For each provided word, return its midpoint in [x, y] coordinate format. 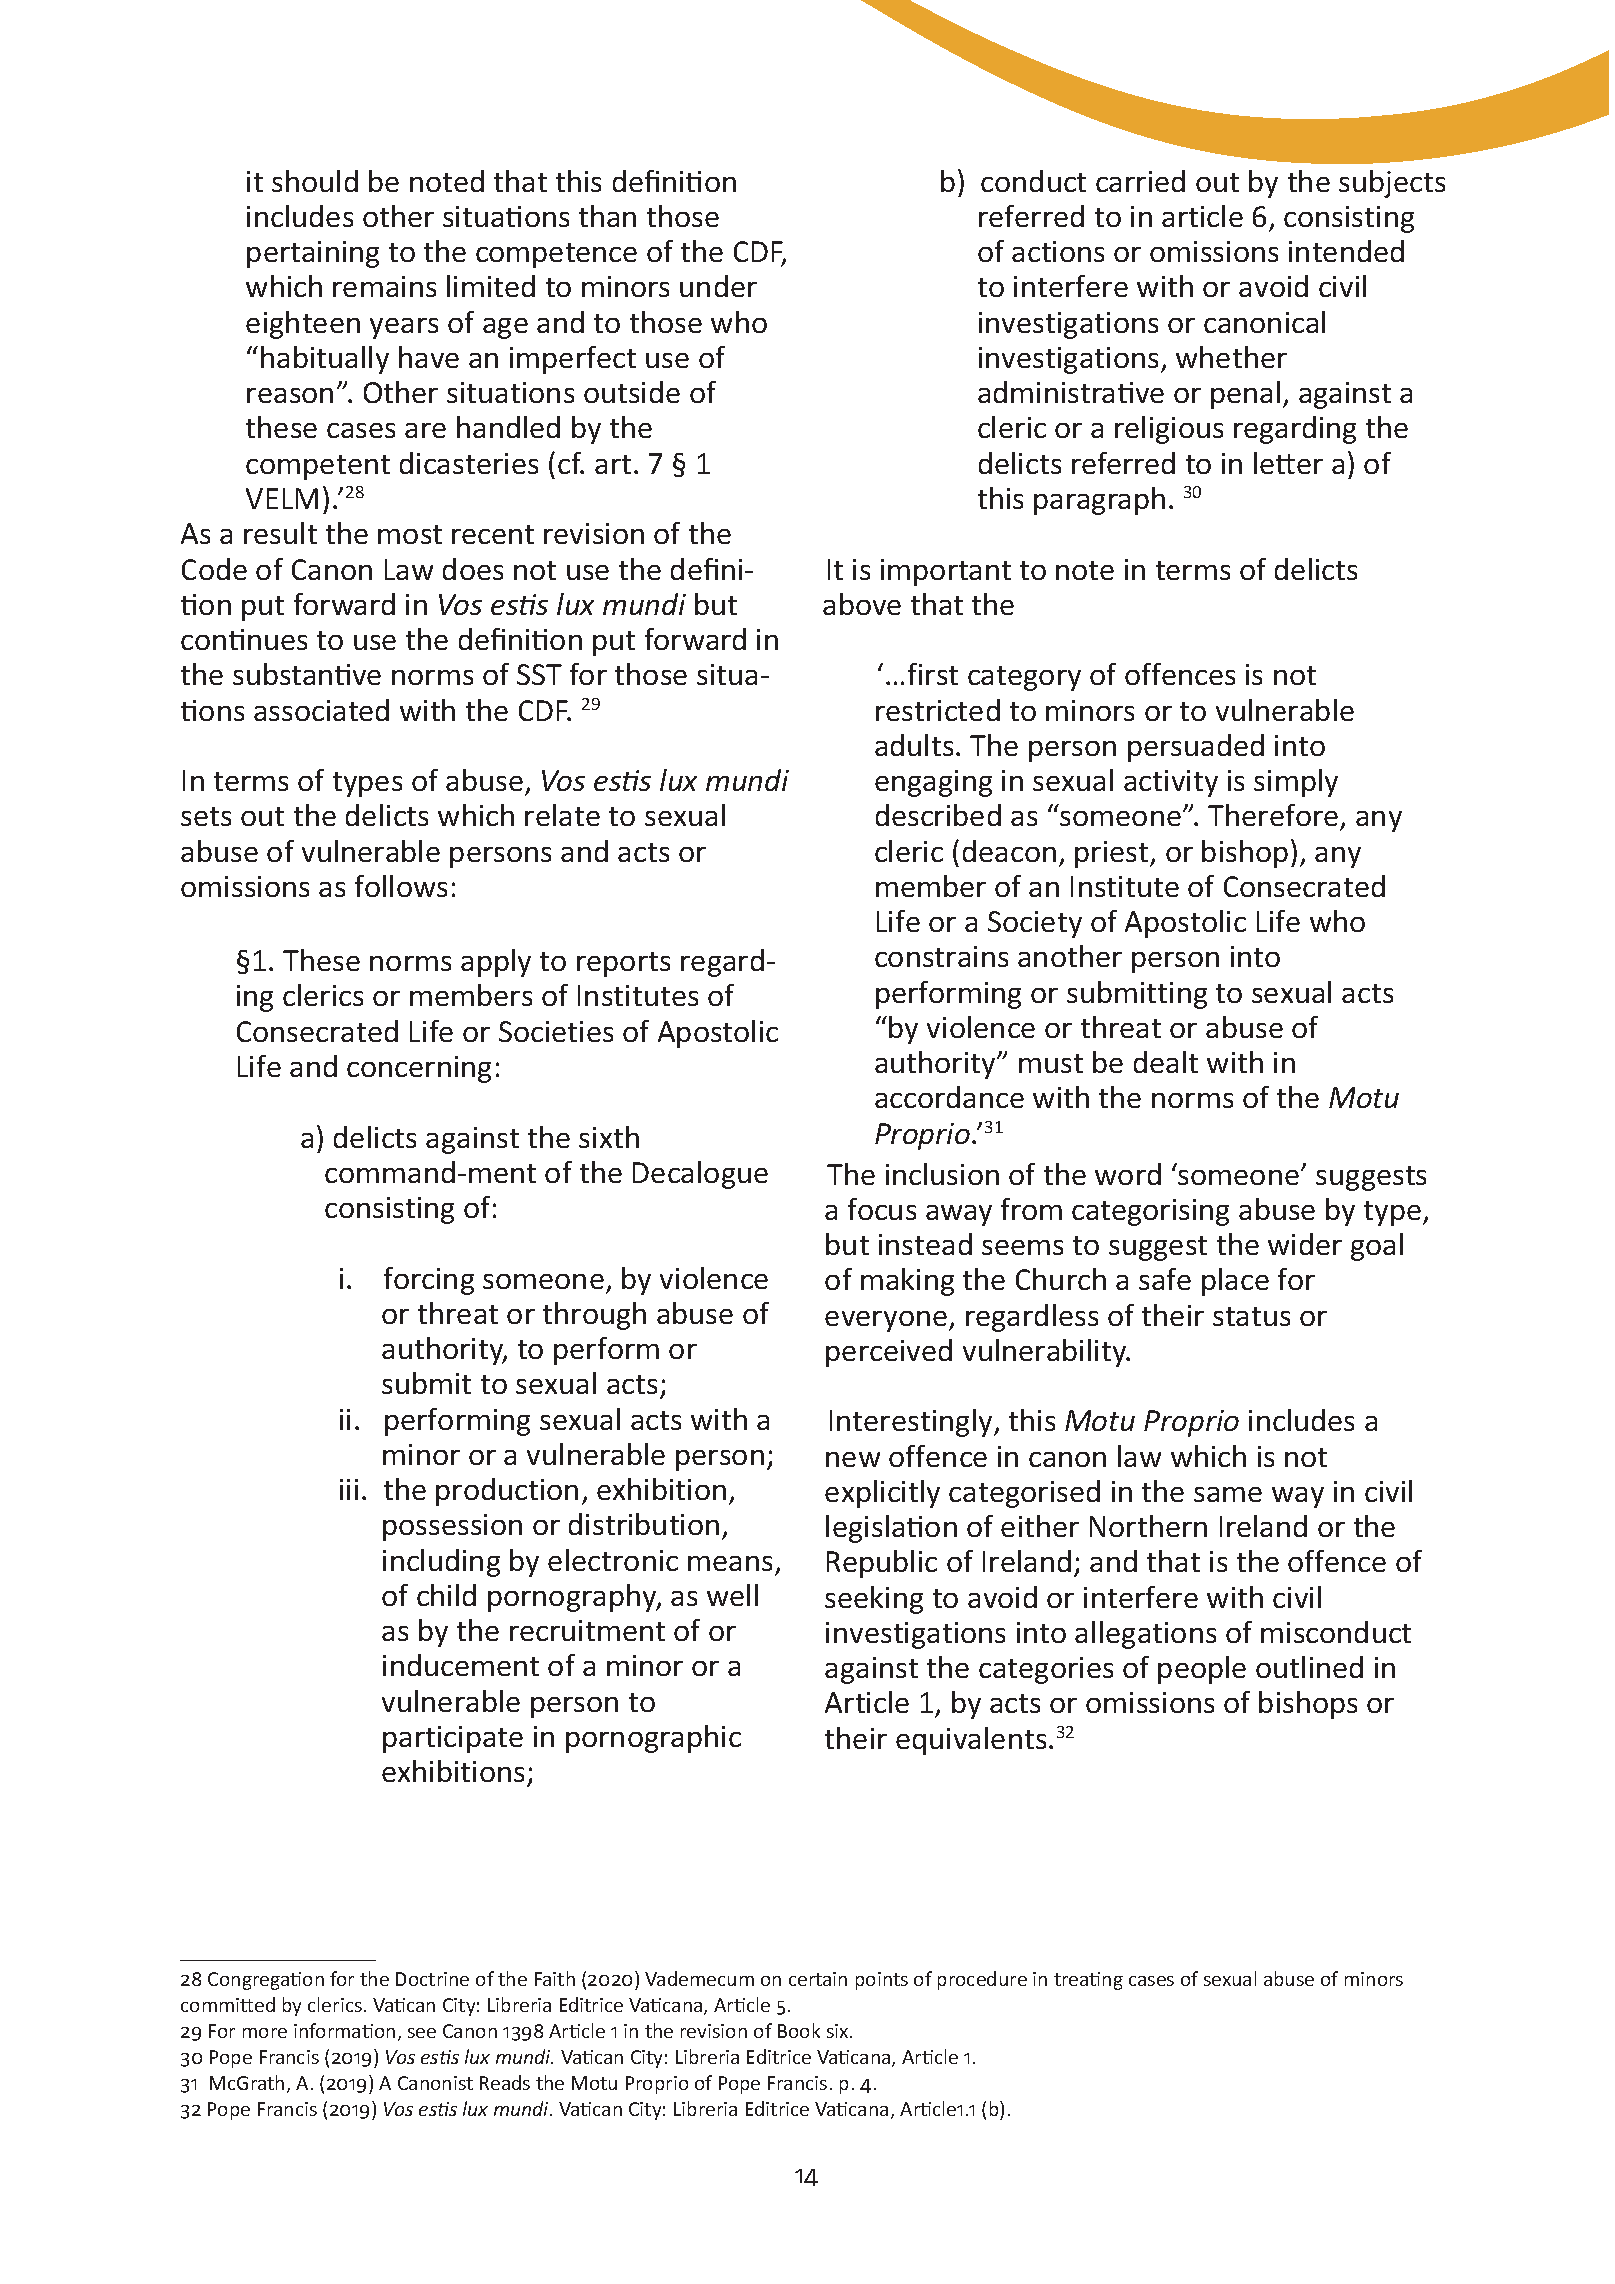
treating [1088, 1981]
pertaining [313, 254]
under [718, 286]
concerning [419, 1069]
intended [1346, 251]
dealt [1166, 1062]
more [265, 2033]
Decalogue [700, 1175]
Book [799, 2030]
